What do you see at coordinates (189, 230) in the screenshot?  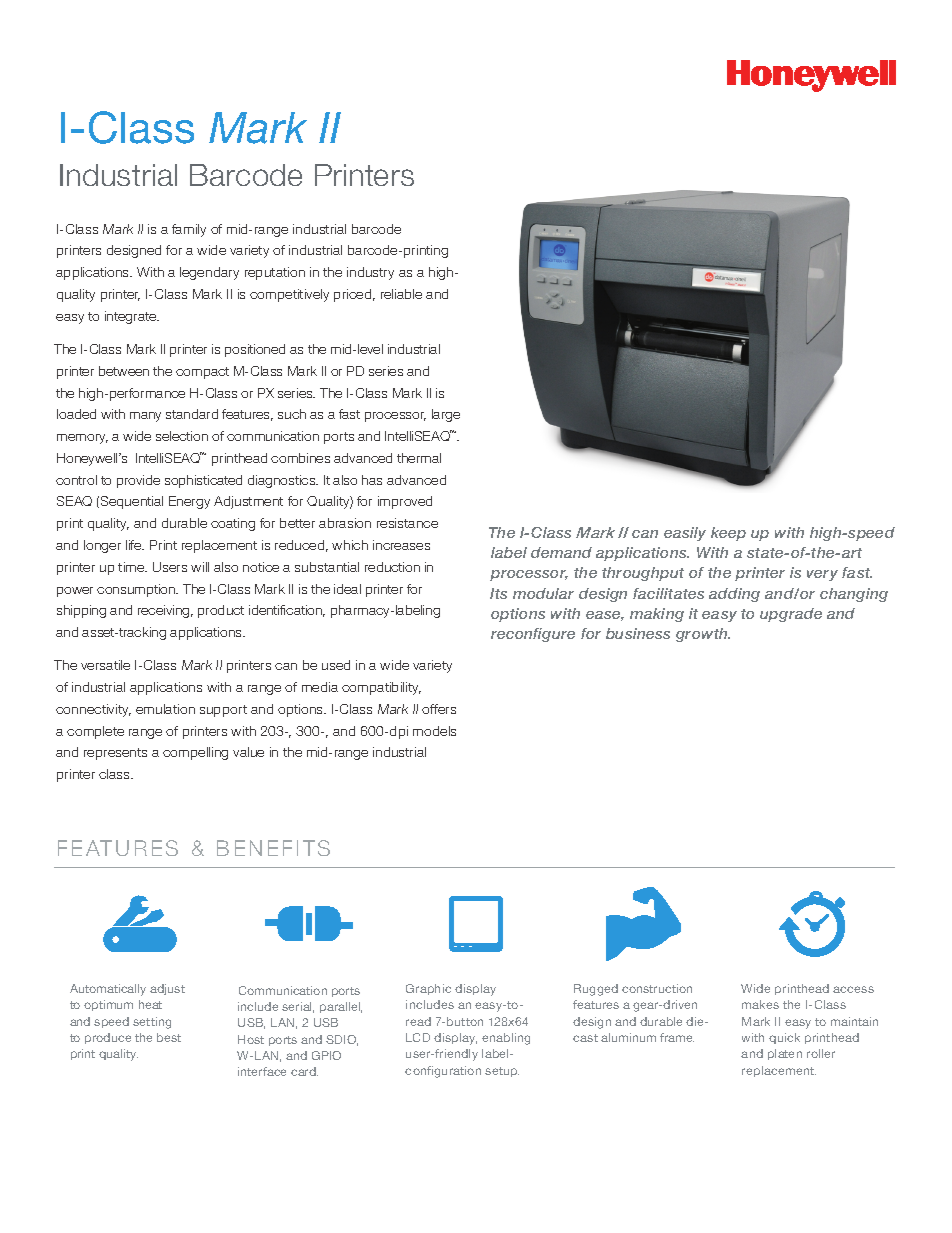 I see `family` at bounding box center [189, 230].
